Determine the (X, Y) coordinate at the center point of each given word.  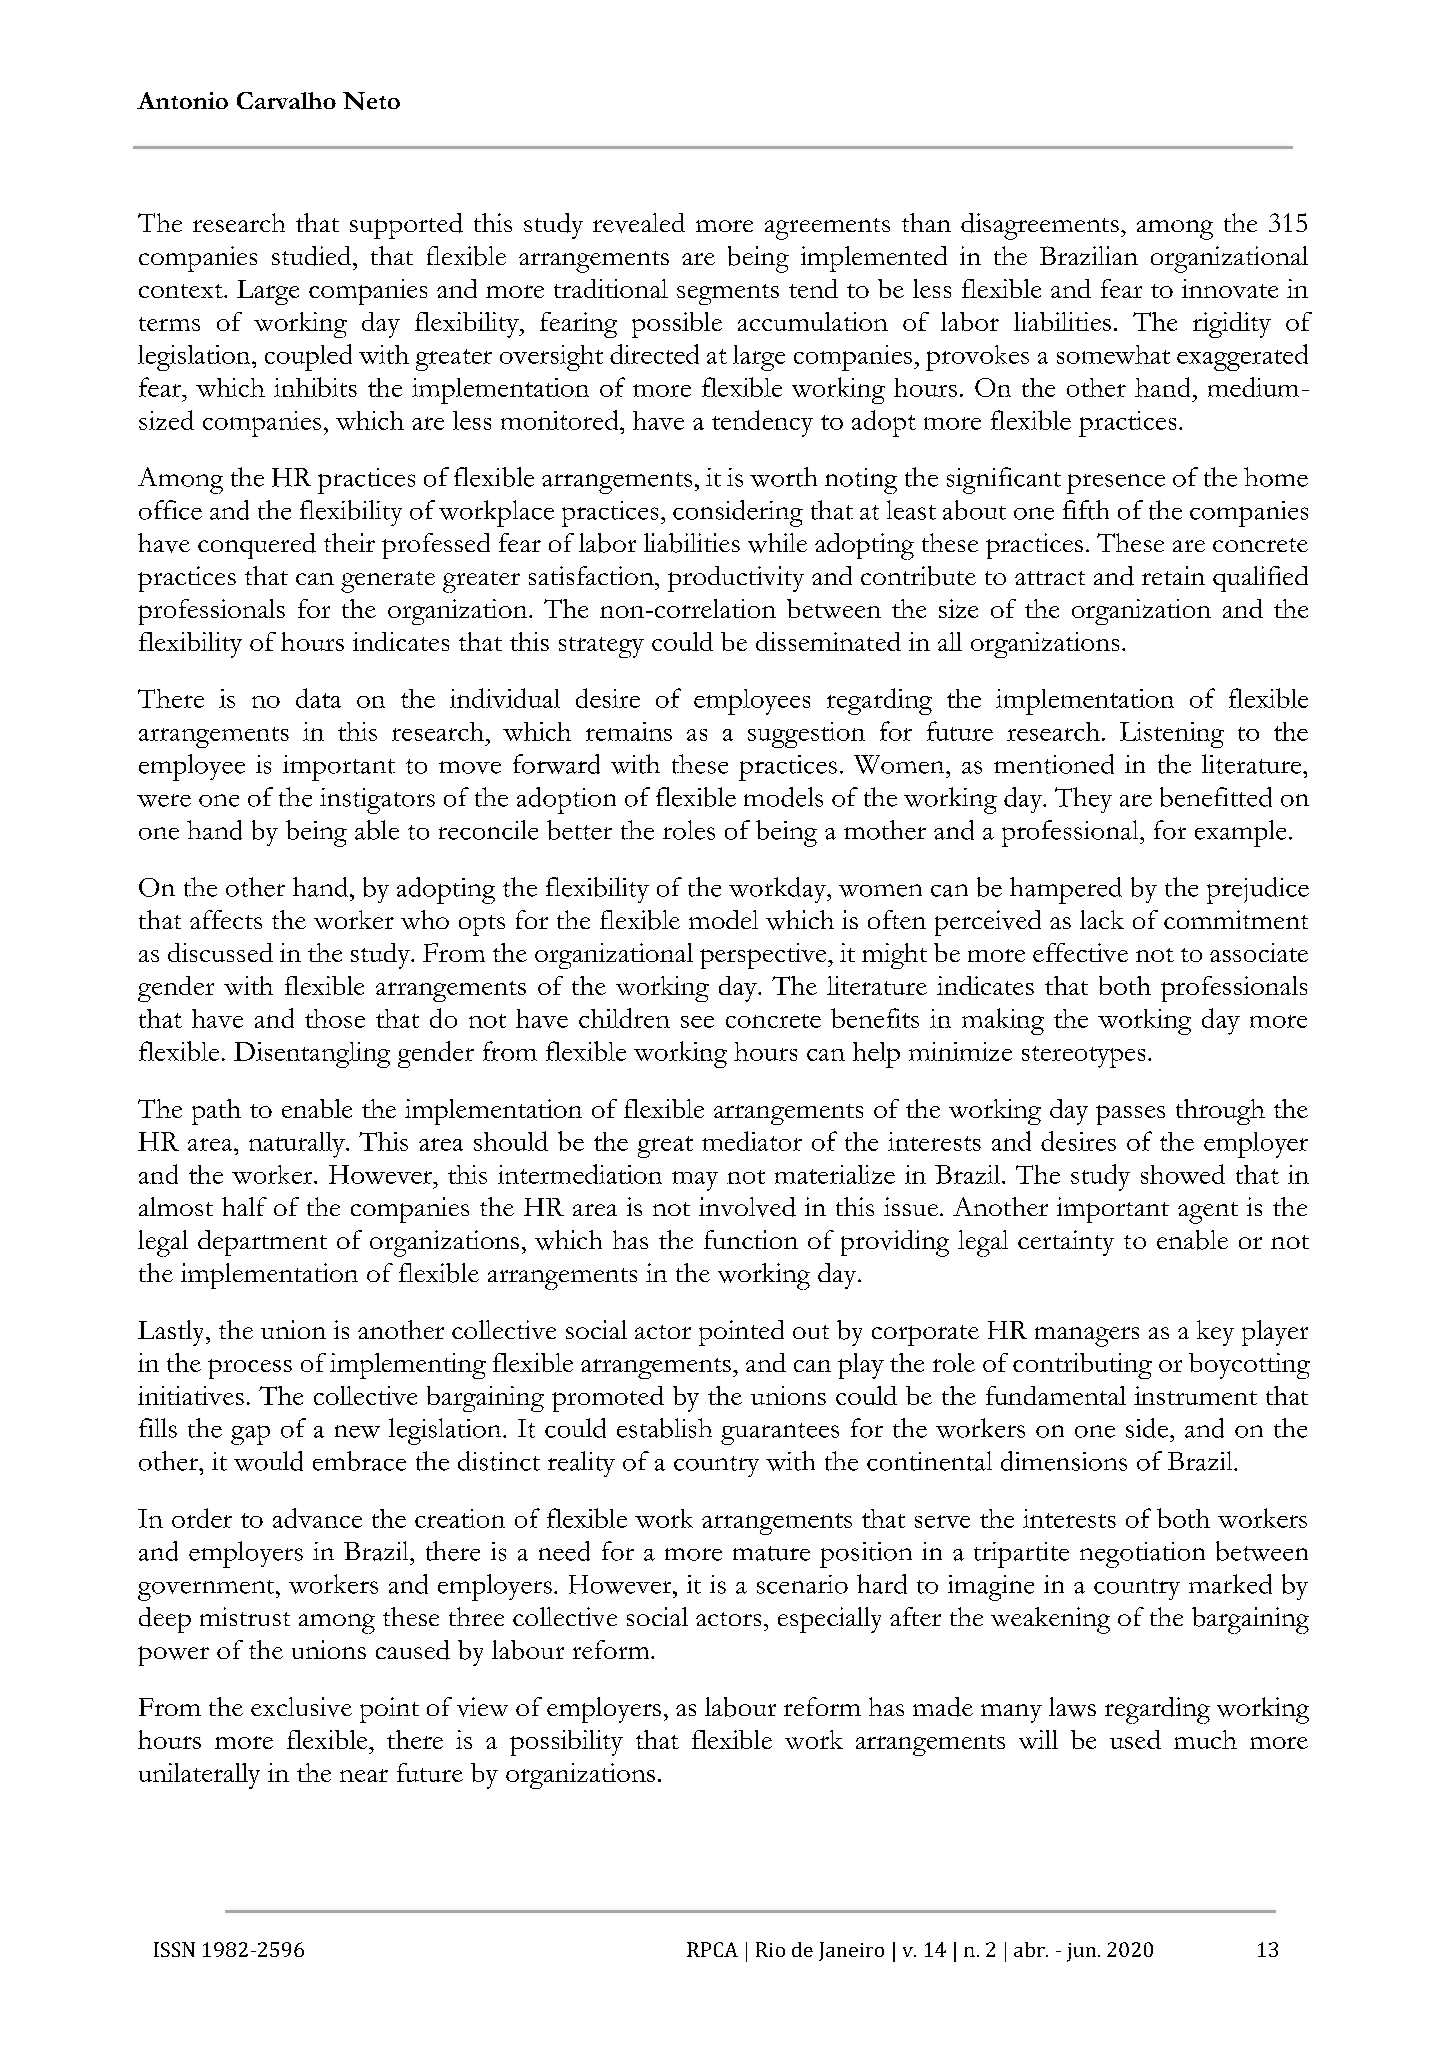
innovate (1230, 288)
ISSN (174, 1949)
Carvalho (286, 100)
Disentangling (312, 1055)
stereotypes (1083, 1057)
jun (1081, 1952)
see (697, 1022)
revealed (639, 223)
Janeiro (851, 1951)
